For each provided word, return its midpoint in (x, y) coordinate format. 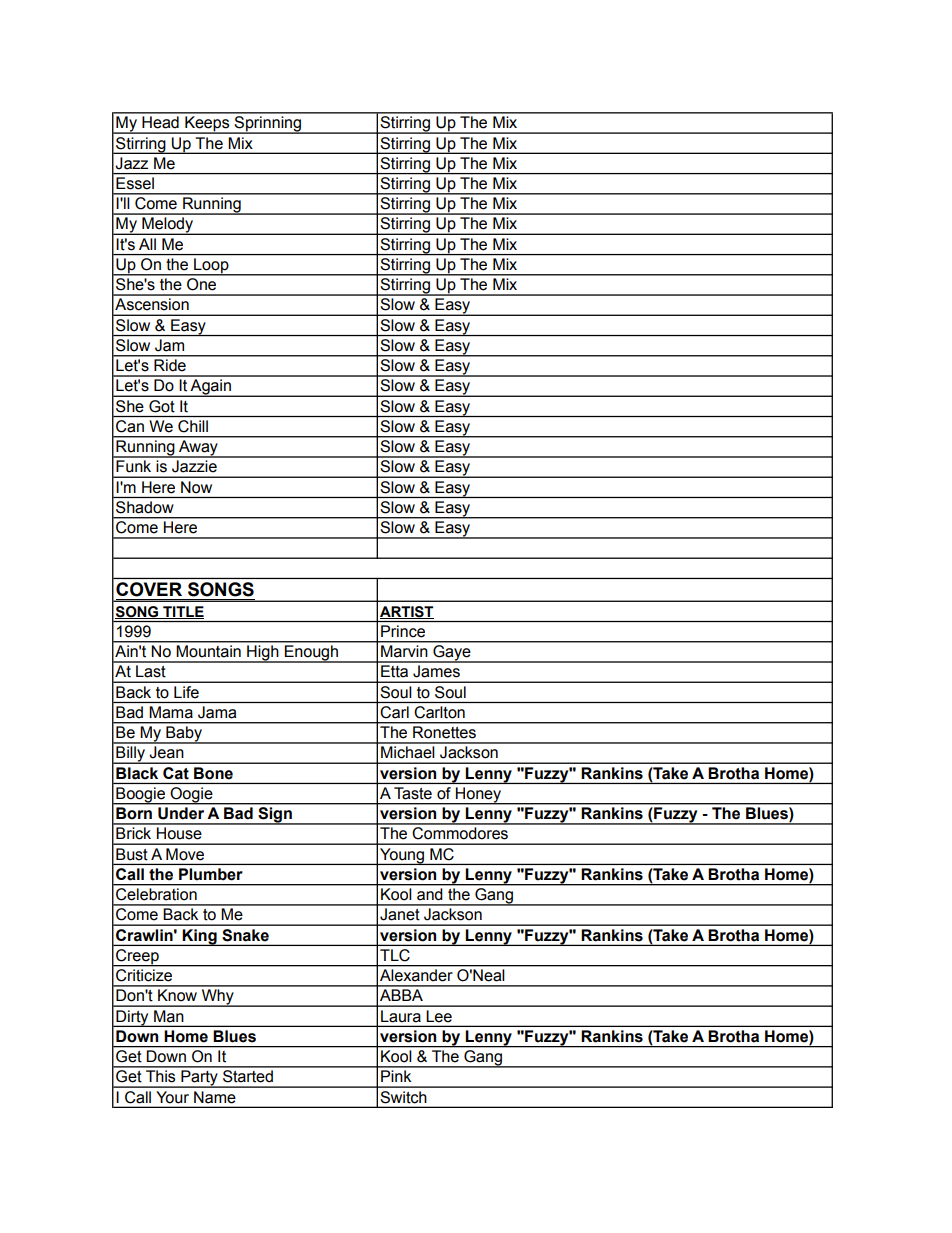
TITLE (182, 612)
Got (162, 406)
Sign (275, 816)
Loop (211, 267)
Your (173, 1097)
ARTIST (407, 612)
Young (402, 856)
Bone (213, 773)
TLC (395, 955)
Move (185, 854)
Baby (184, 735)
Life (186, 692)
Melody (168, 226)
